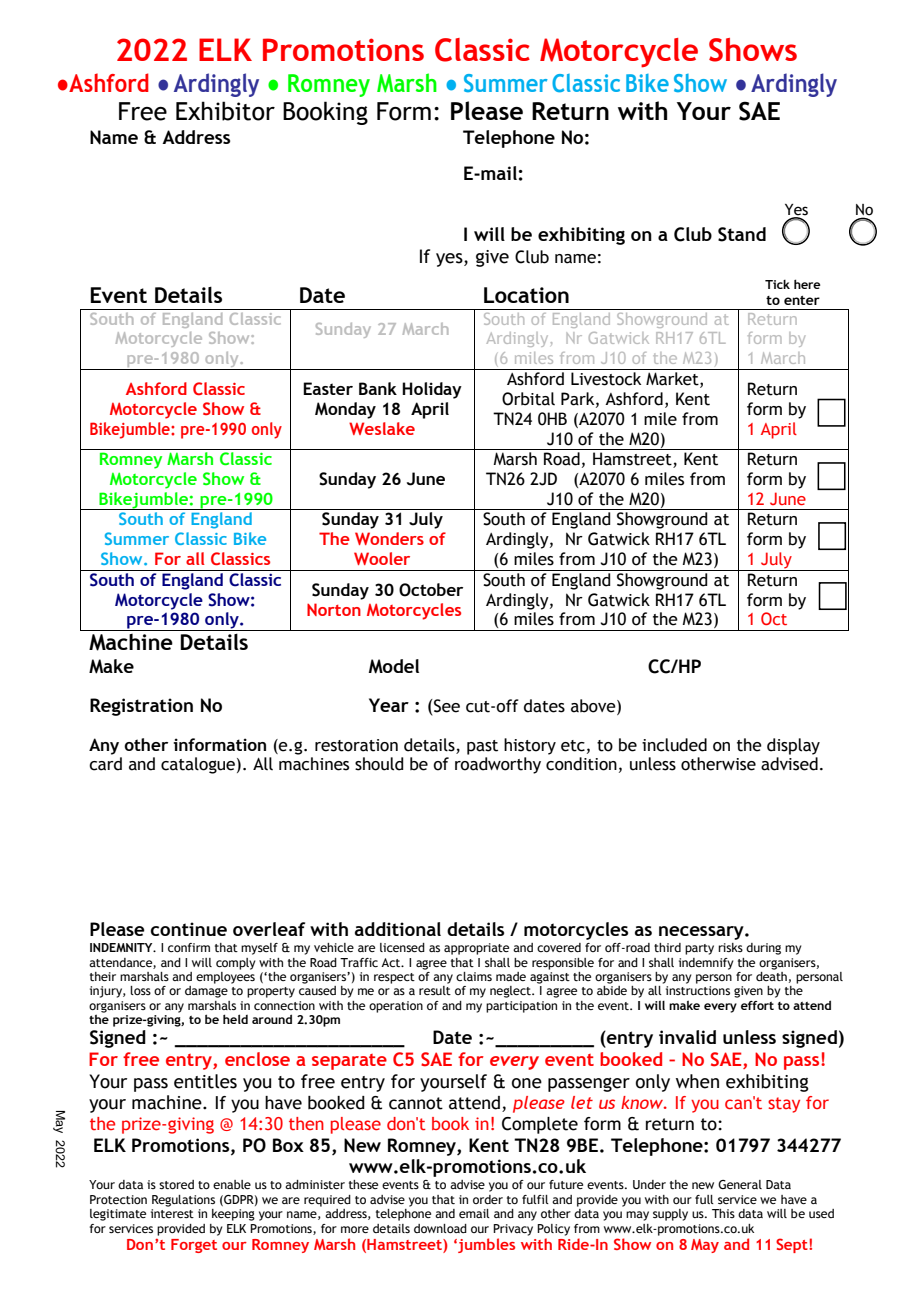 The height and width of the image is (1307, 924). I want to click on additional, so click(398, 929).
